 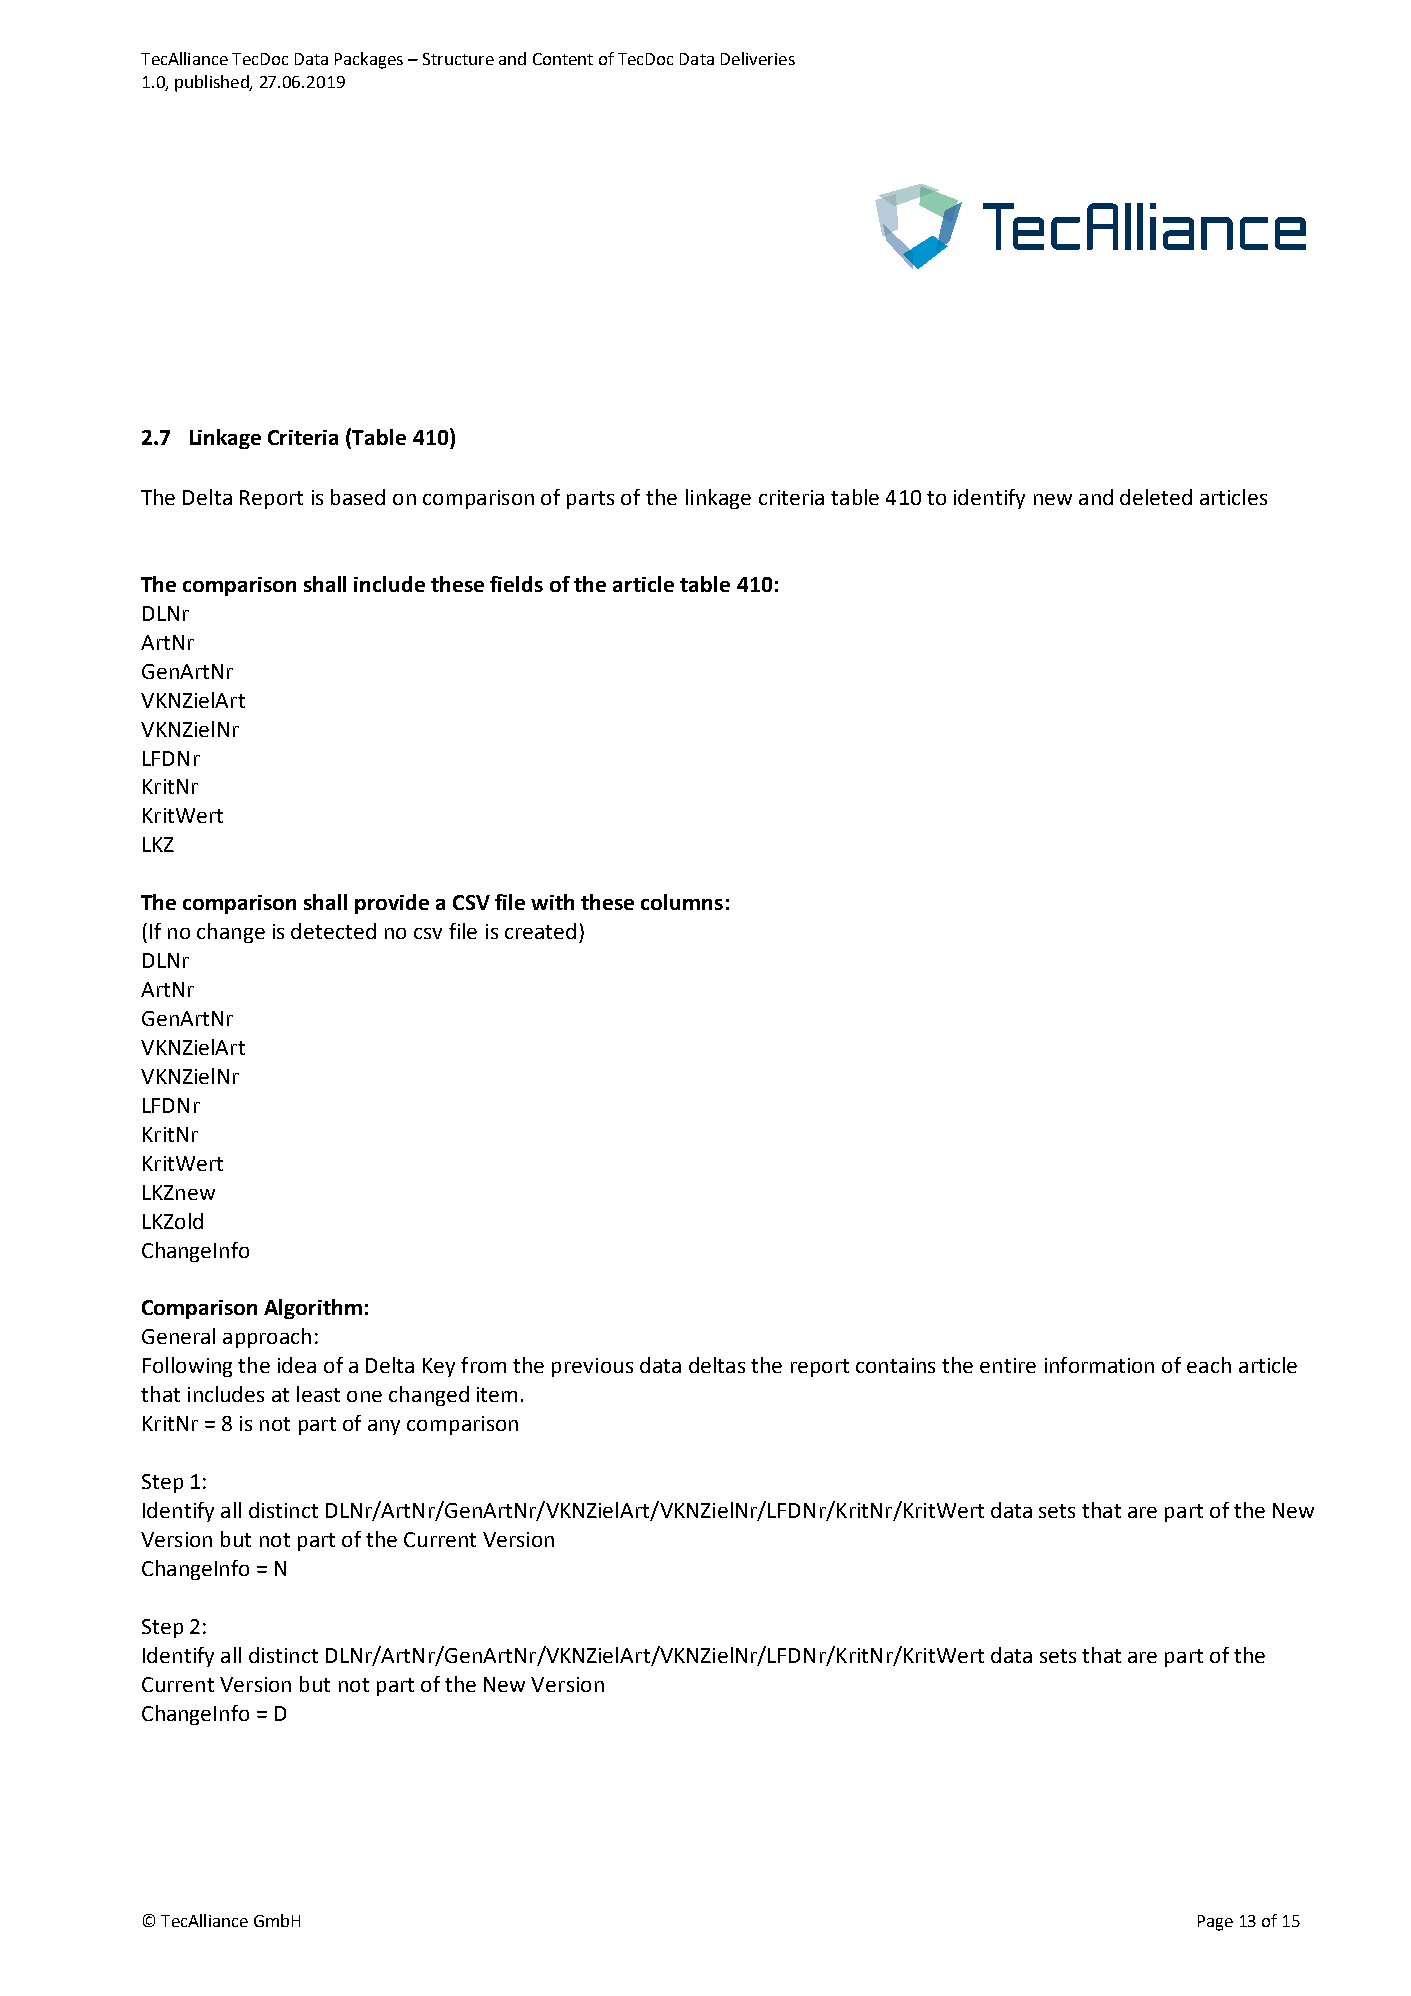 What do you see at coordinates (369, 60) in the document?
I see `Packages` at bounding box center [369, 60].
